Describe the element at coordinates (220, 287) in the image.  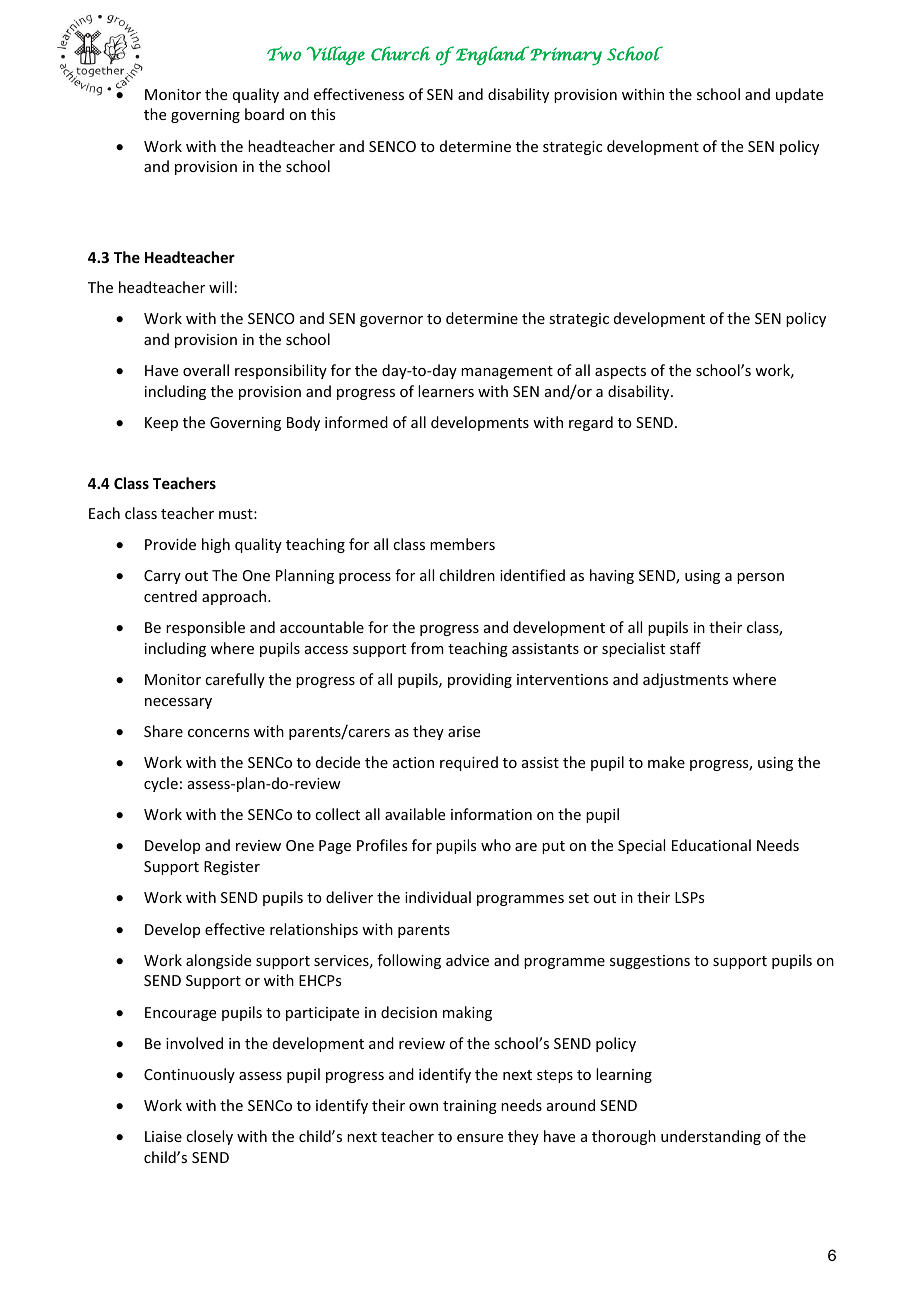
I see `will` at that location.
